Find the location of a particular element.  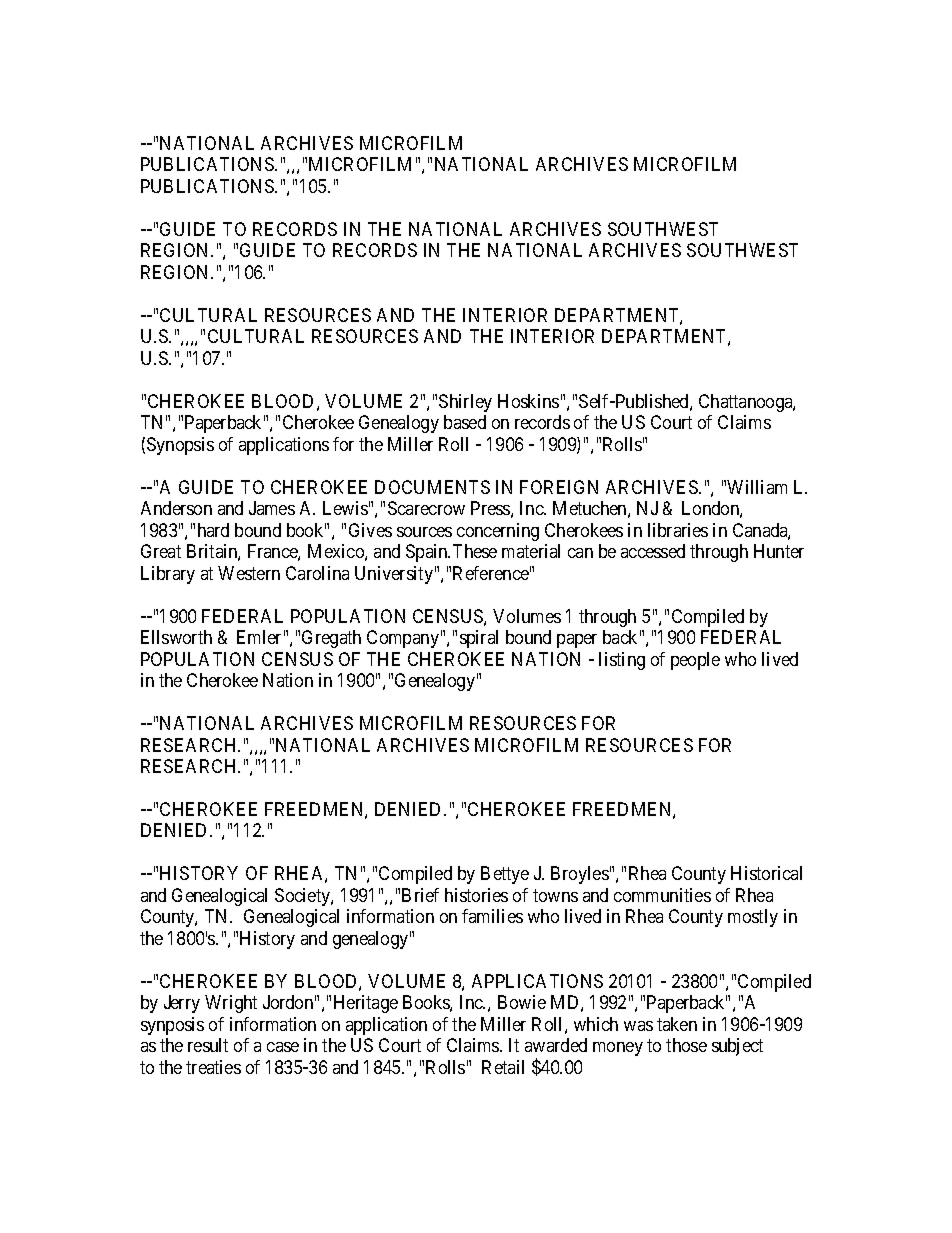

based is located at coordinates (465, 422).
